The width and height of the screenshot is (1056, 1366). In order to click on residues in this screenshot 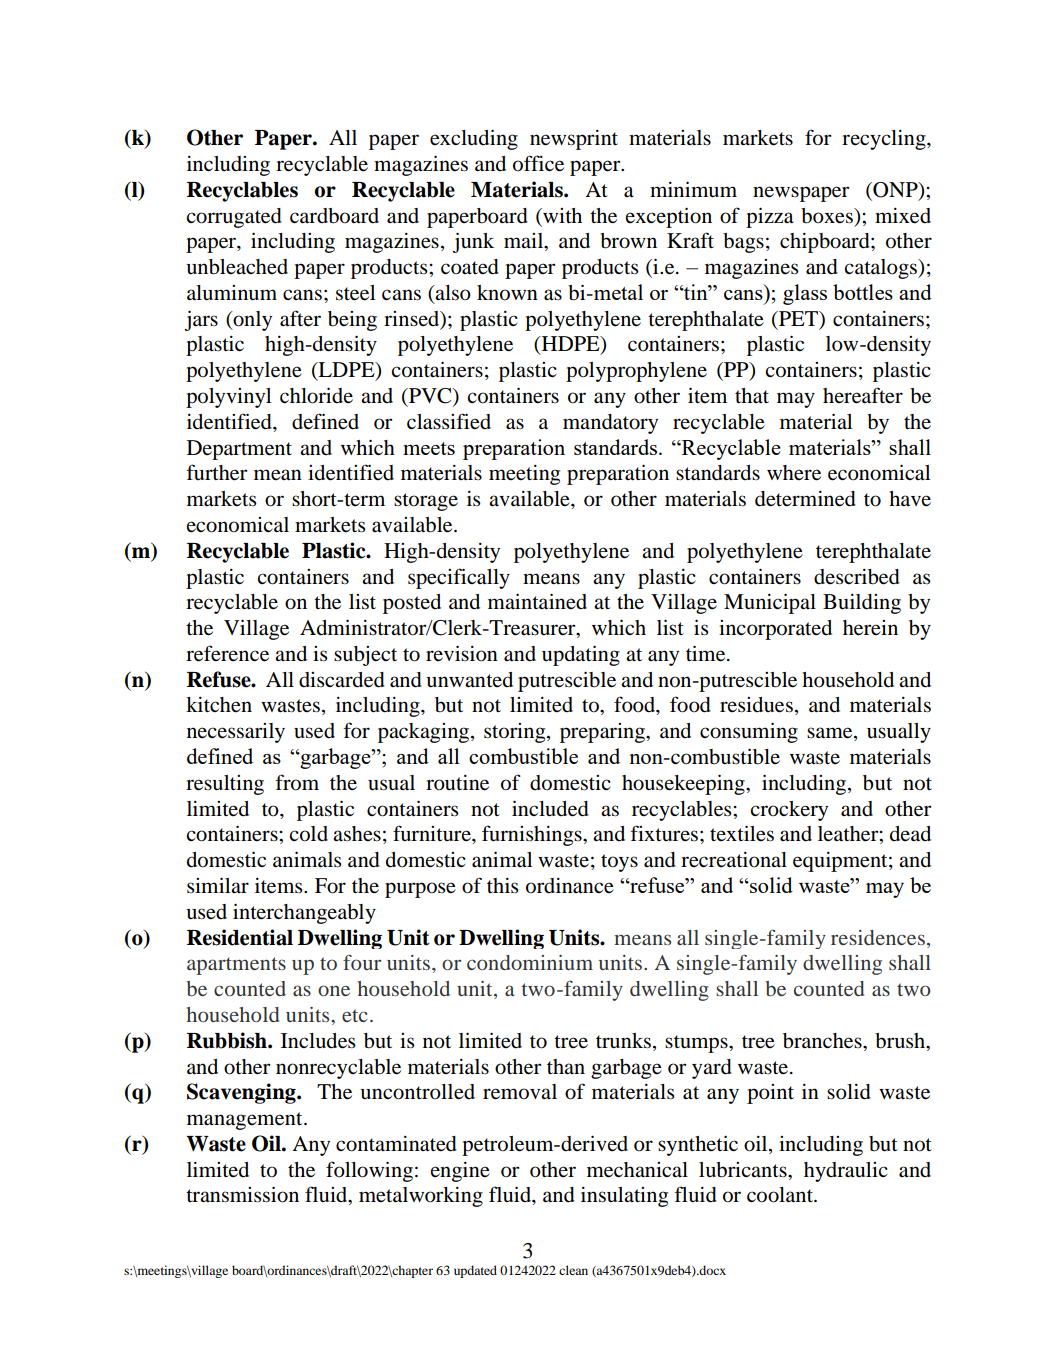, I will do `click(756, 705)`.
